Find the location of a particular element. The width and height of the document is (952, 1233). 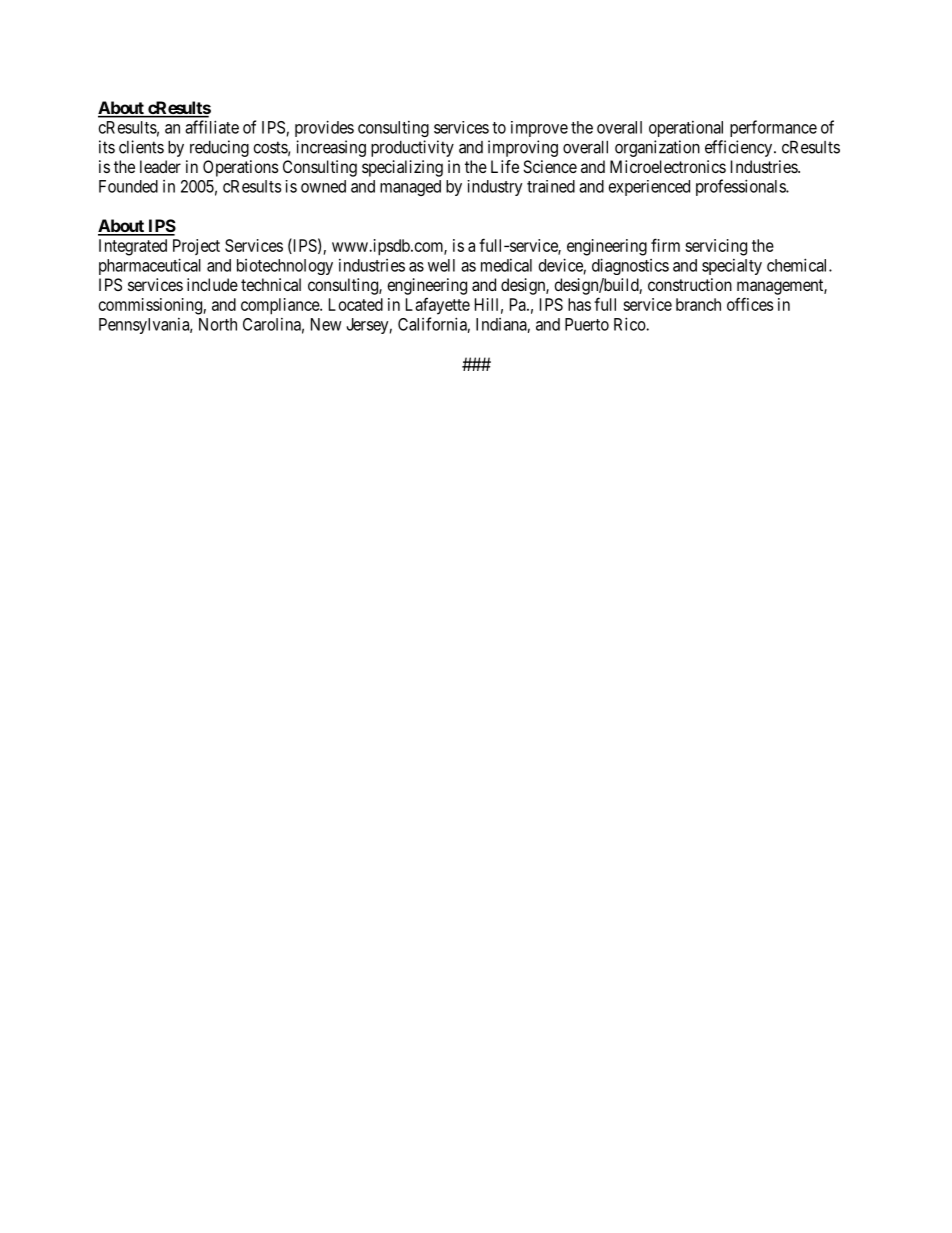

affiliate is located at coordinates (212, 127).
